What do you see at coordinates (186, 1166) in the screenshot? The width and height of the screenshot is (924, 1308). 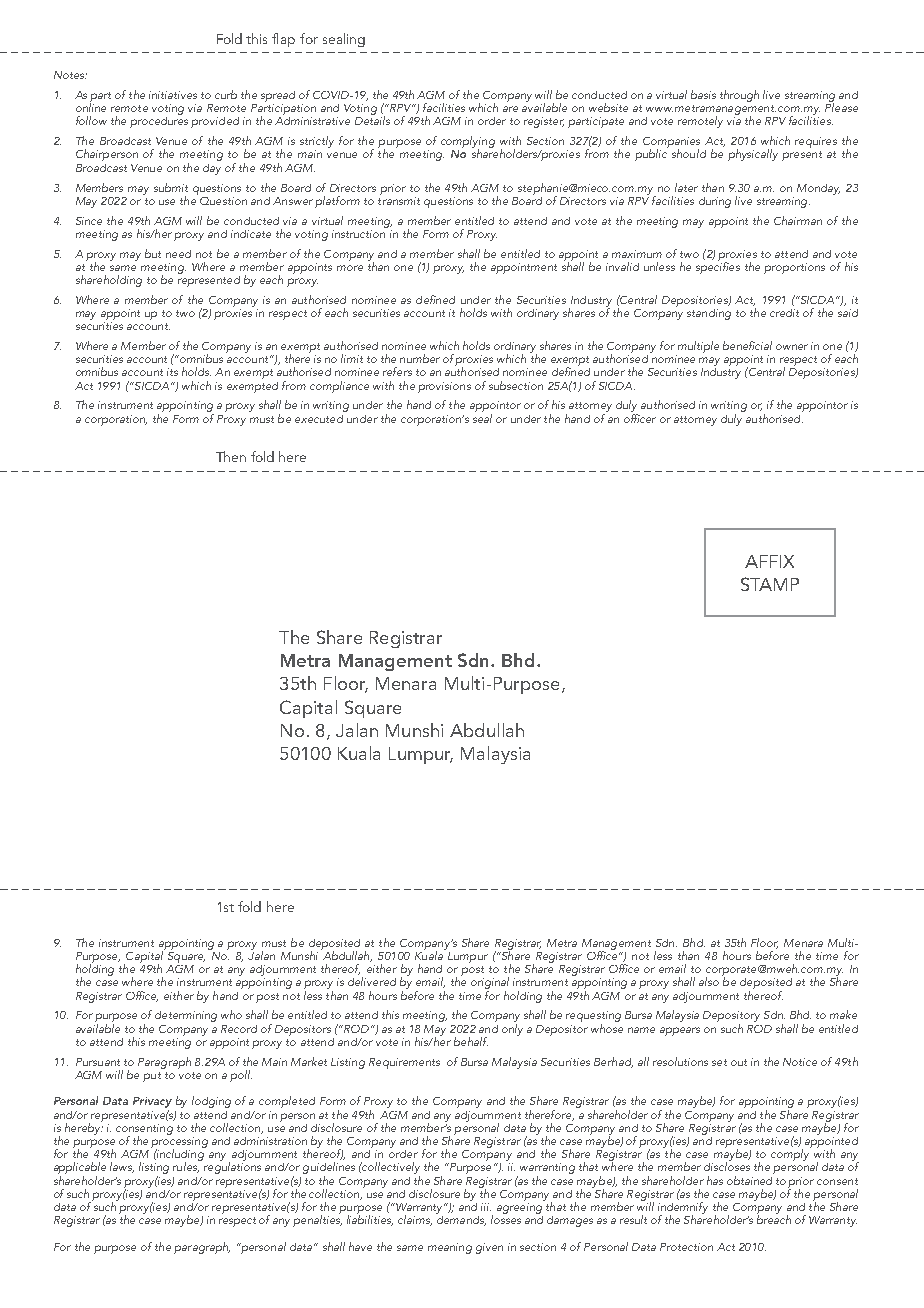 I see `rules` at bounding box center [186, 1166].
